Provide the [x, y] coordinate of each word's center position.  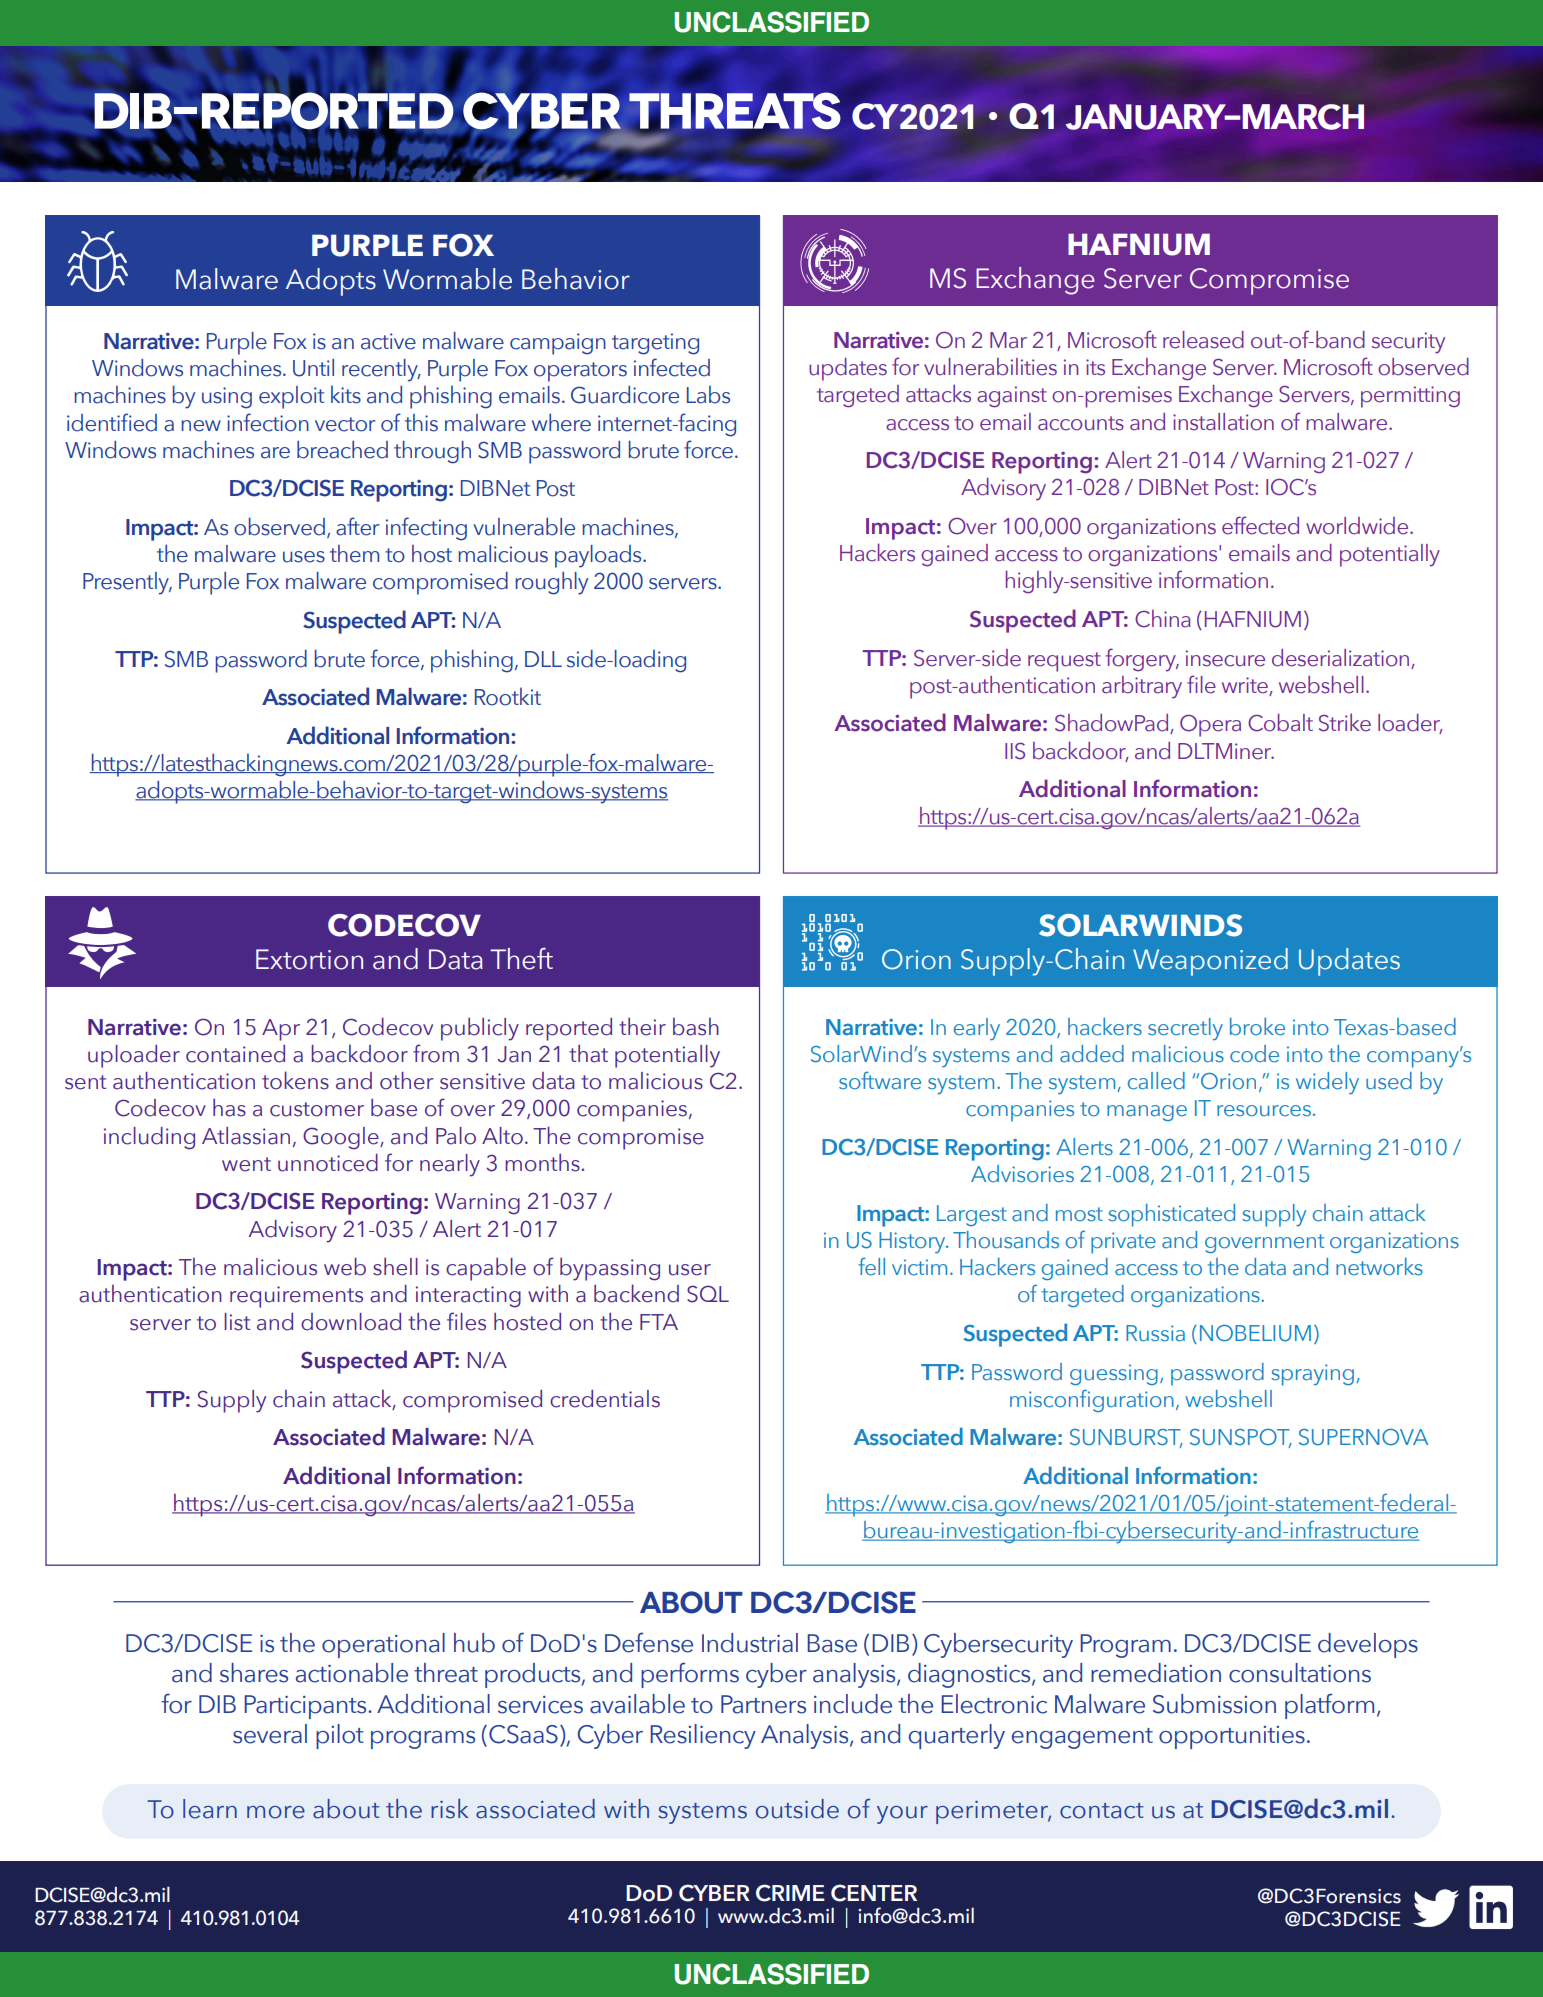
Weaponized [1210, 962]
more [276, 1812]
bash [696, 1027]
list [237, 1322]
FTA [659, 1322]
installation [1223, 422]
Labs [708, 395]
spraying [1312, 1375]
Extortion [309, 959]
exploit [291, 397]
